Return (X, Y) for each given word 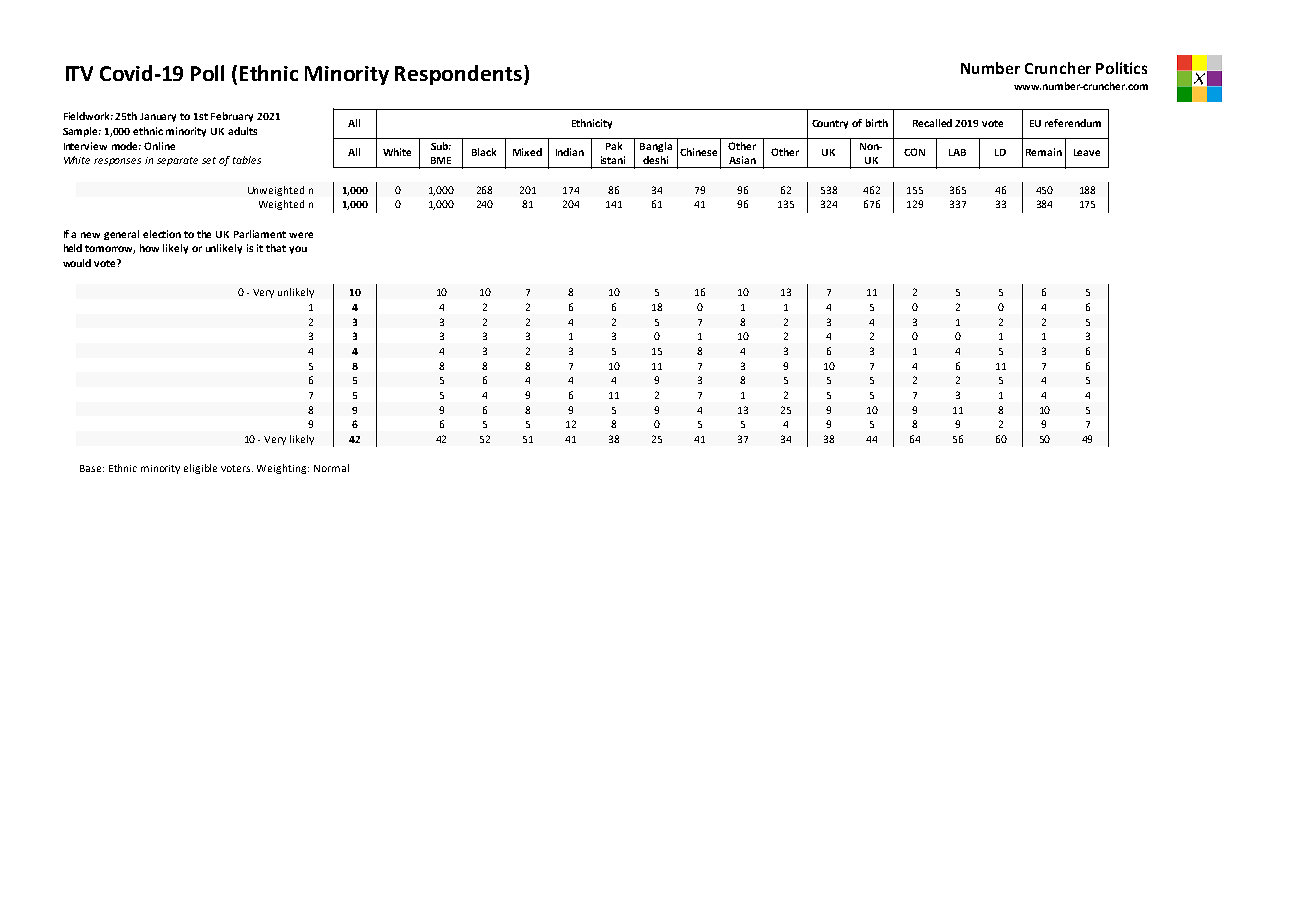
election (162, 234)
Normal (331, 468)
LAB (957, 152)
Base (92, 468)
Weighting (283, 469)
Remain (1044, 152)
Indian (570, 152)
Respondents (458, 75)
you (298, 250)
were (301, 235)
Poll (207, 73)
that (276, 248)
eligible (200, 469)
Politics (1121, 68)
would (77, 263)
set (209, 160)
